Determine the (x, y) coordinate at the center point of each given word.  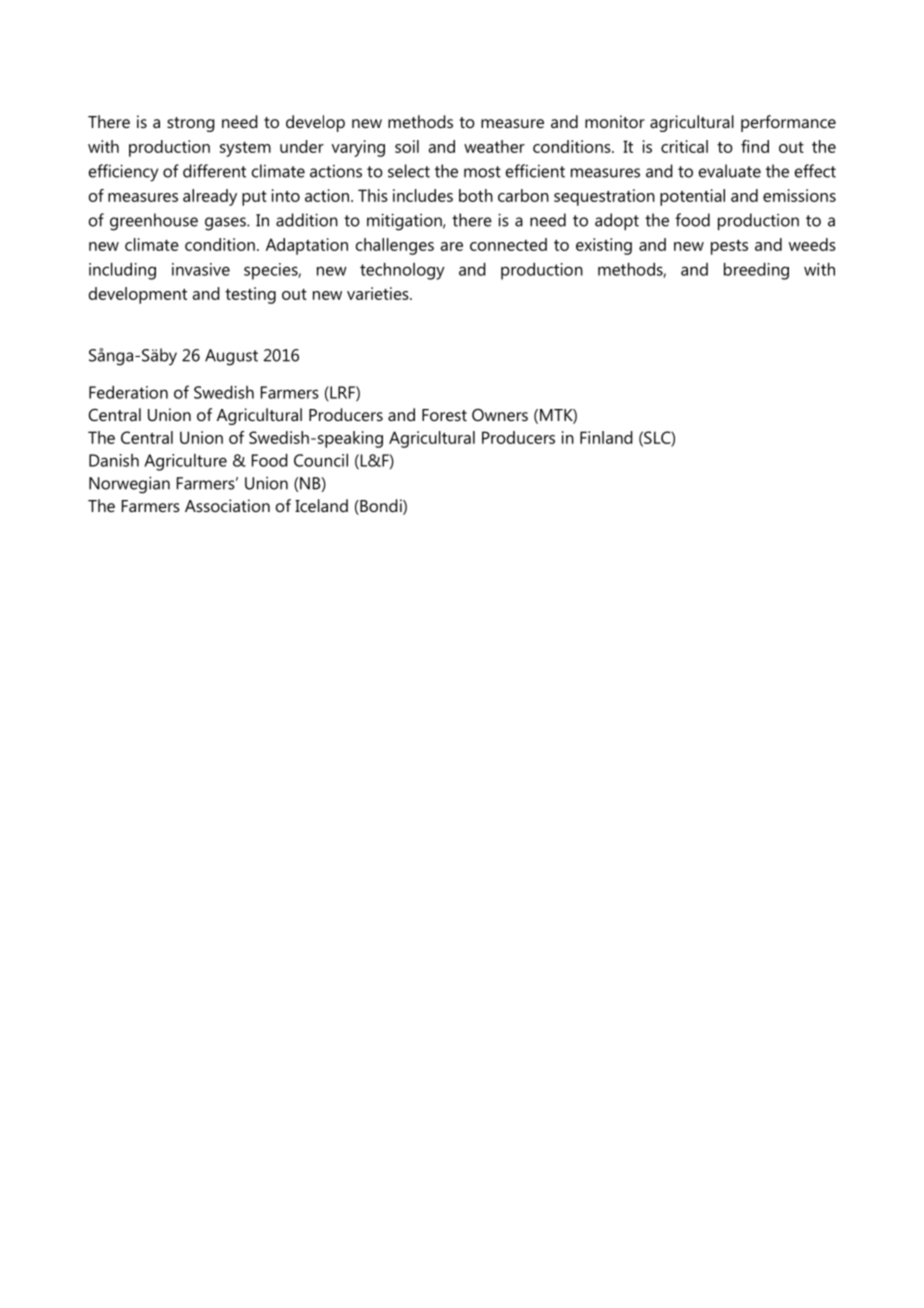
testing (250, 295)
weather (494, 146)
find (755, 146)
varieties (379, 293)
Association (227, 505)
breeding (756, 271)
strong (191, 124)
